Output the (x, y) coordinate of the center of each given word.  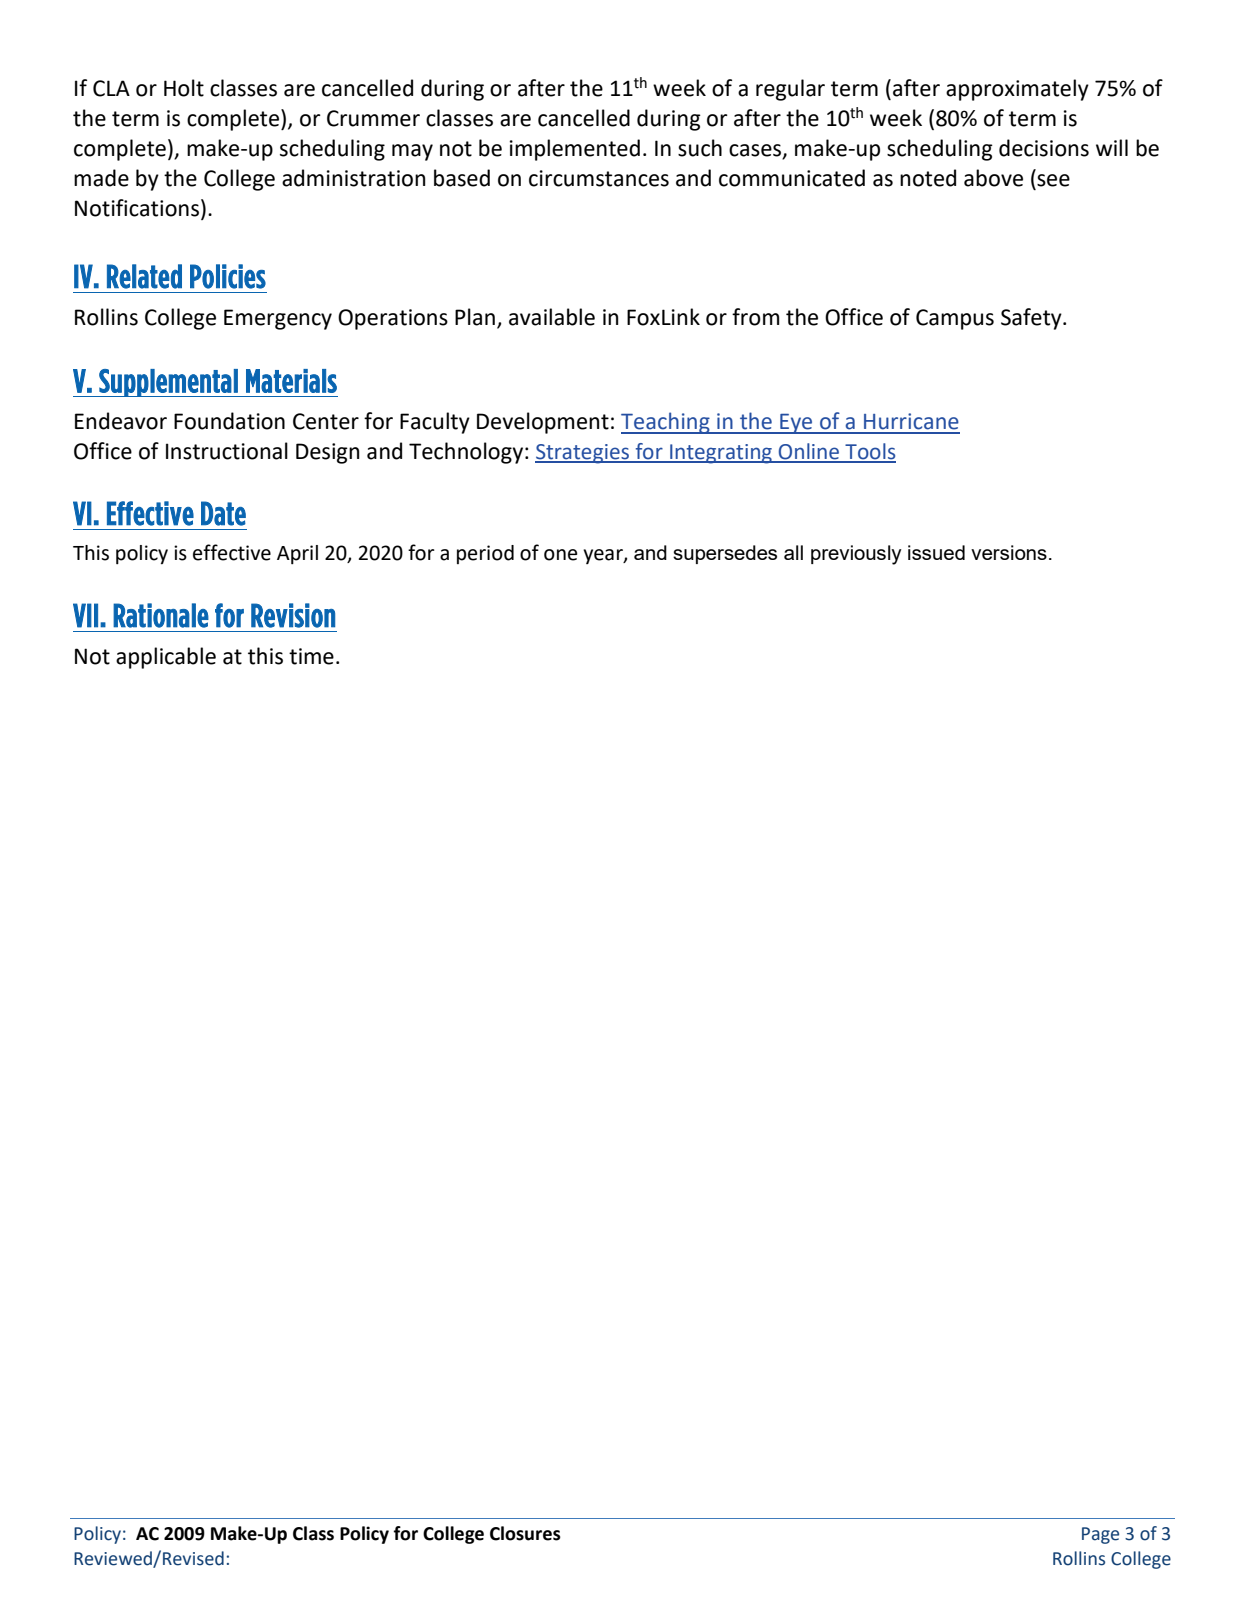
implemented (575, 150)
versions (1009, 552)
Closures (525, 1533)
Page (1100, 1535)
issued (936, 552)
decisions (1044, 148)
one (560, 555)
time (311, 656)
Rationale (161, 615)
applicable (166, 658)
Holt (184, 88)
